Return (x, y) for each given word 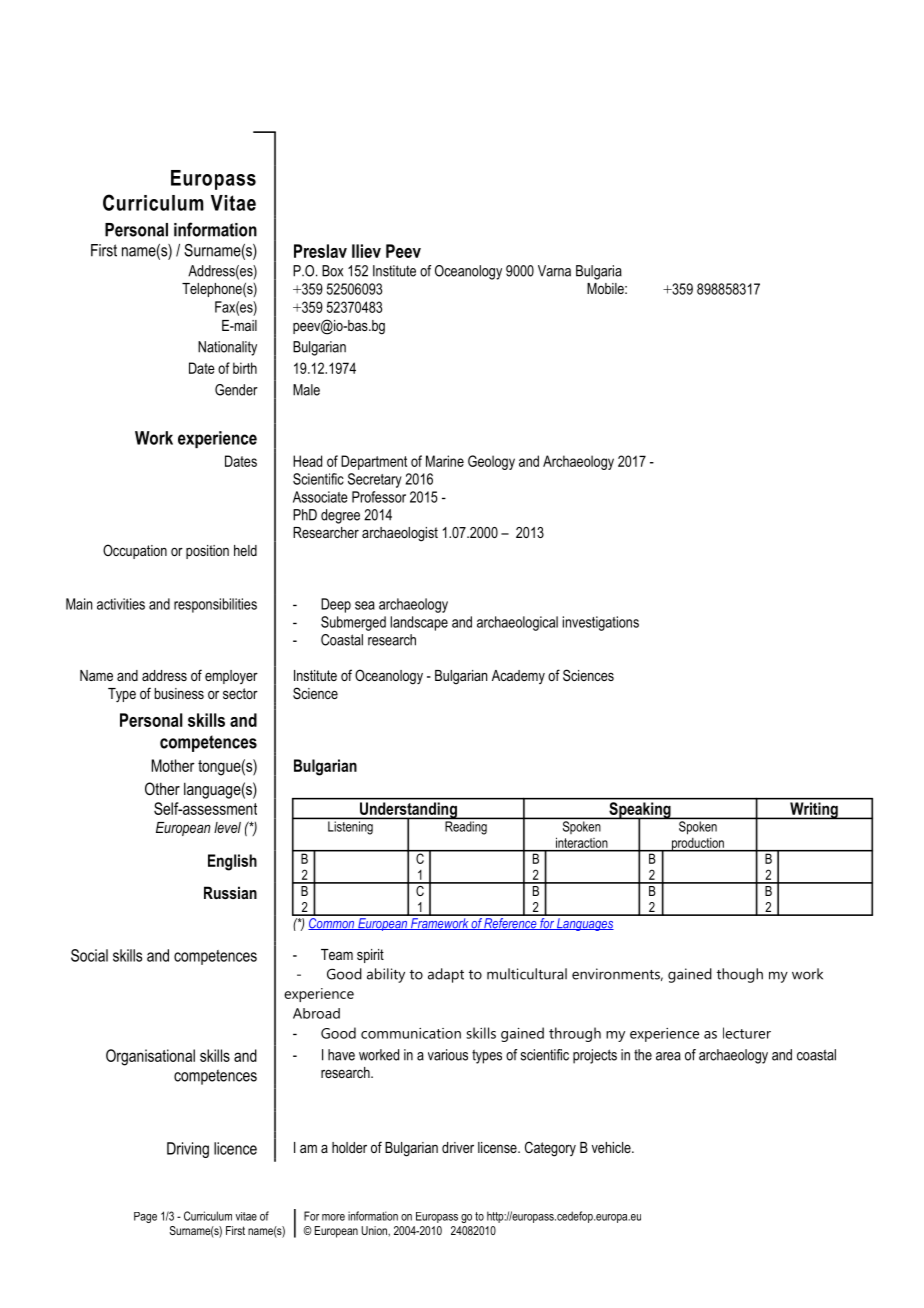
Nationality (227, 348)
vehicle (612, 1147)
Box (332, 271)
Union (375, 1230)
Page (145, 1217)
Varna (554, 271)
